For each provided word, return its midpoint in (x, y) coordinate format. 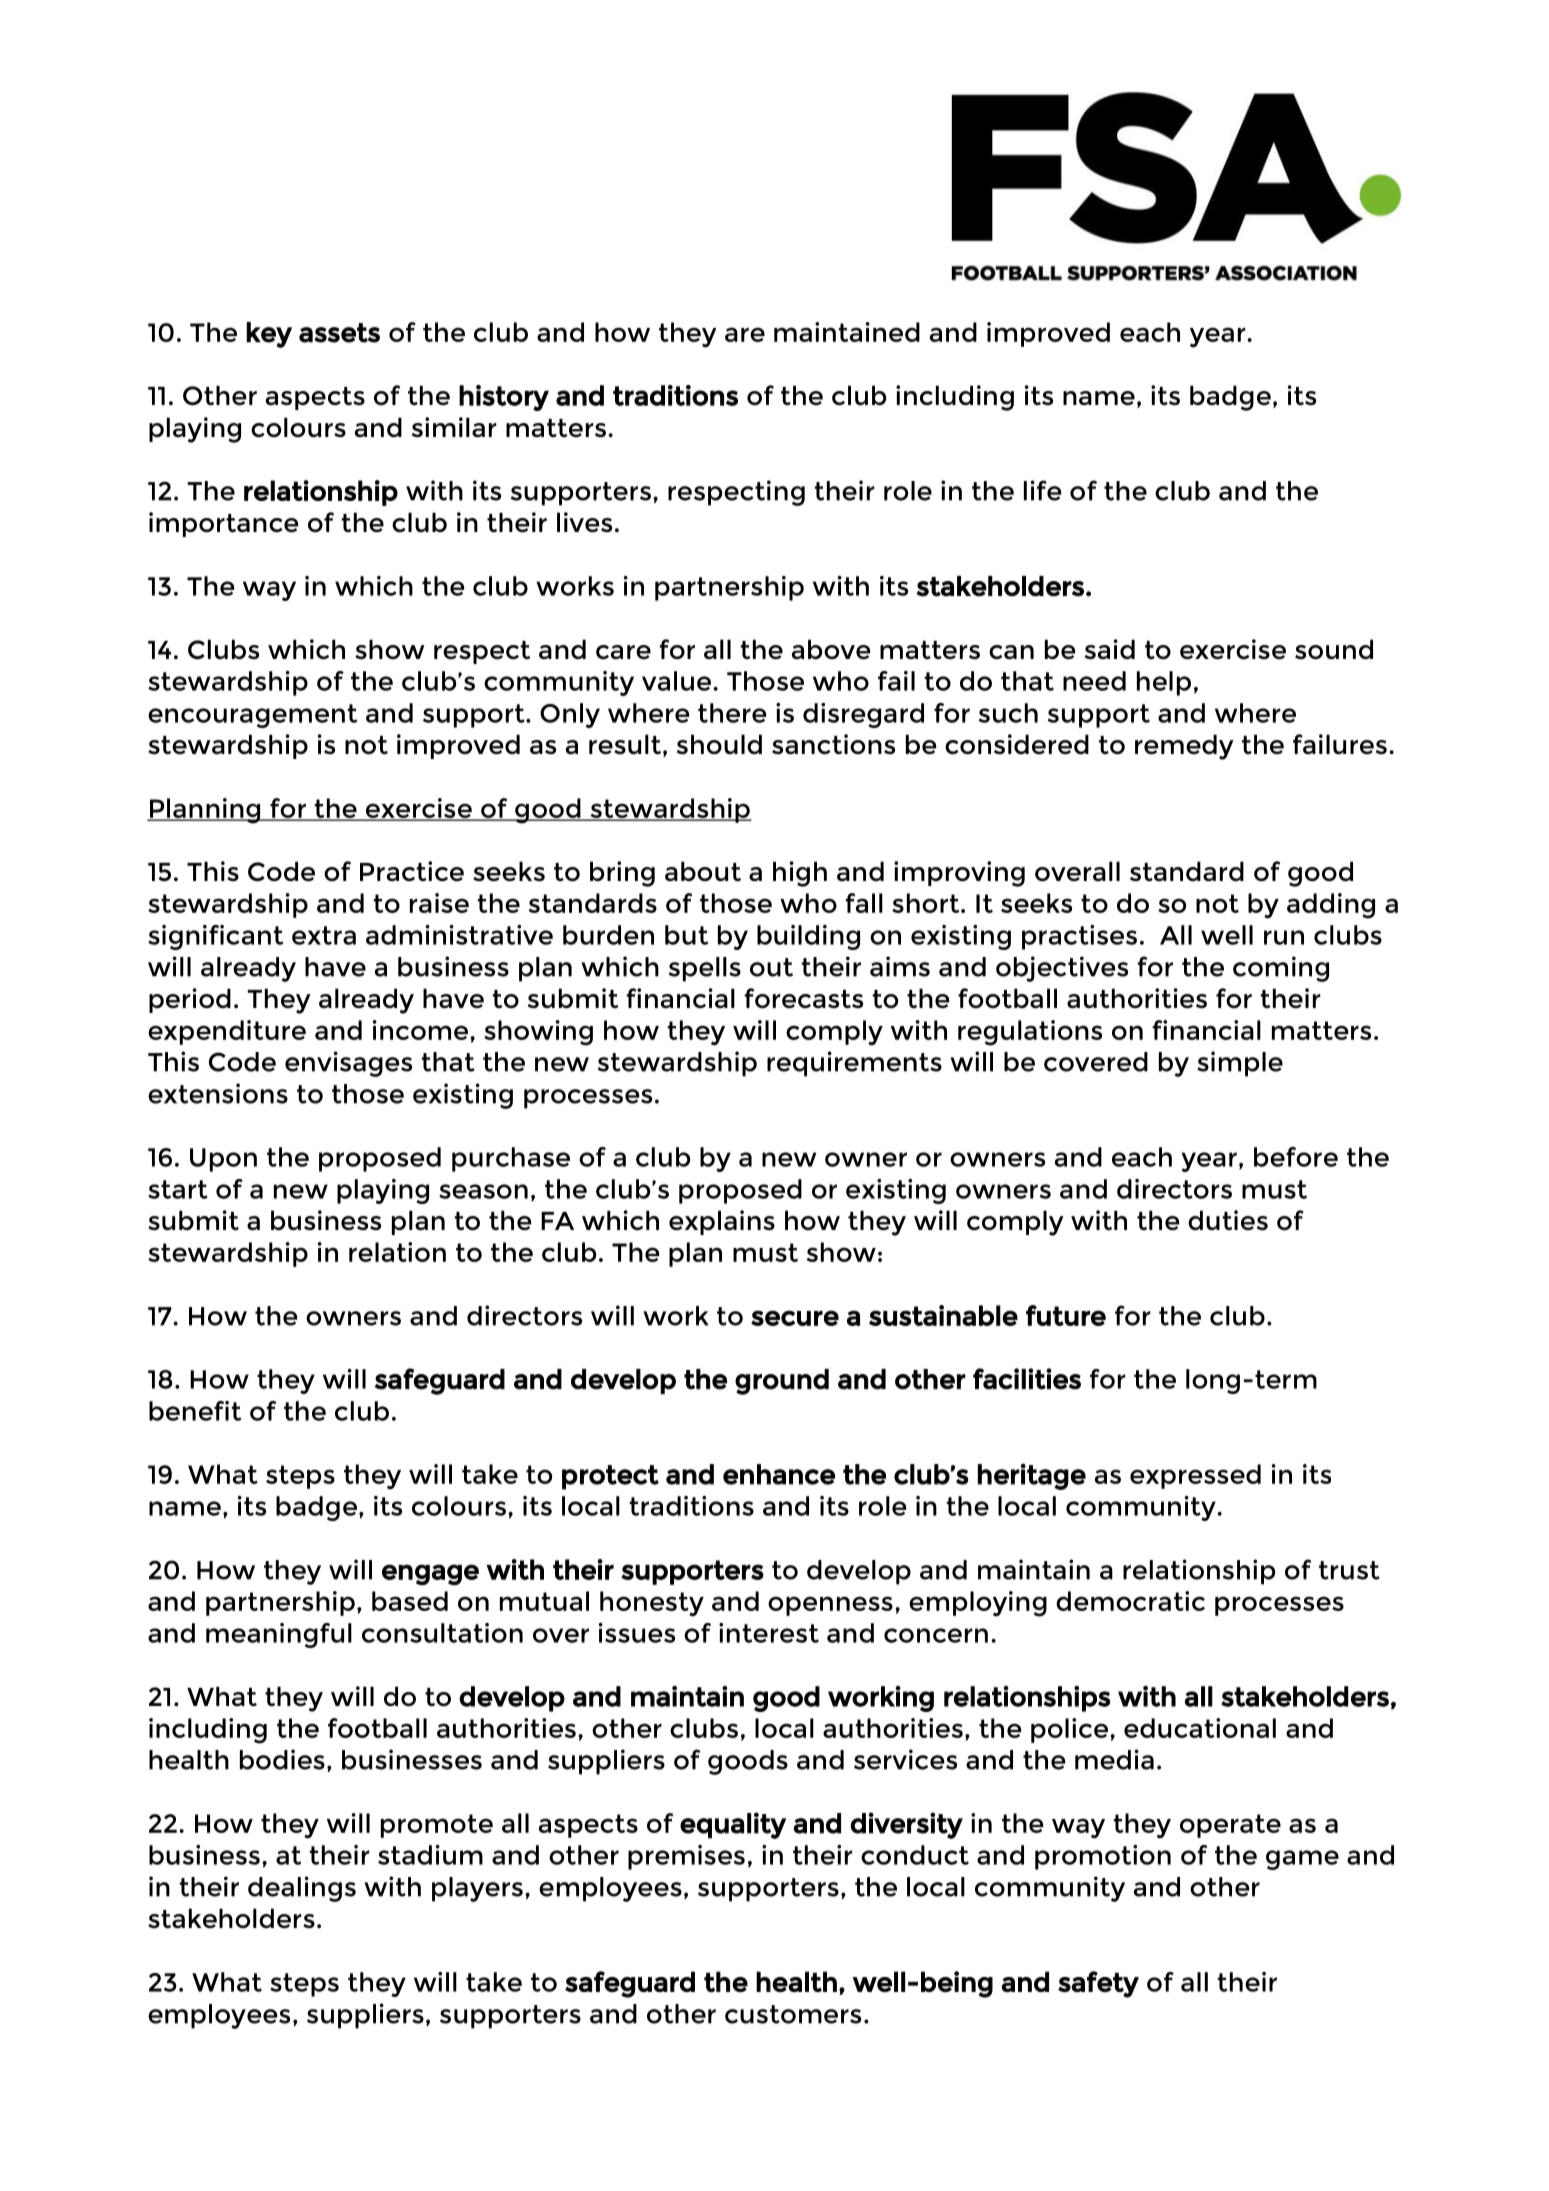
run (1284, 937)
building (808, 937)
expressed (1195, 1476)
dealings (302, 1889)
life (1042, 490)
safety (1098, 1984)
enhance (779, 1474)
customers (793, 2014)
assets (339, 333)
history (504, 398)
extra (324, 935)
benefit (195, 1411)
